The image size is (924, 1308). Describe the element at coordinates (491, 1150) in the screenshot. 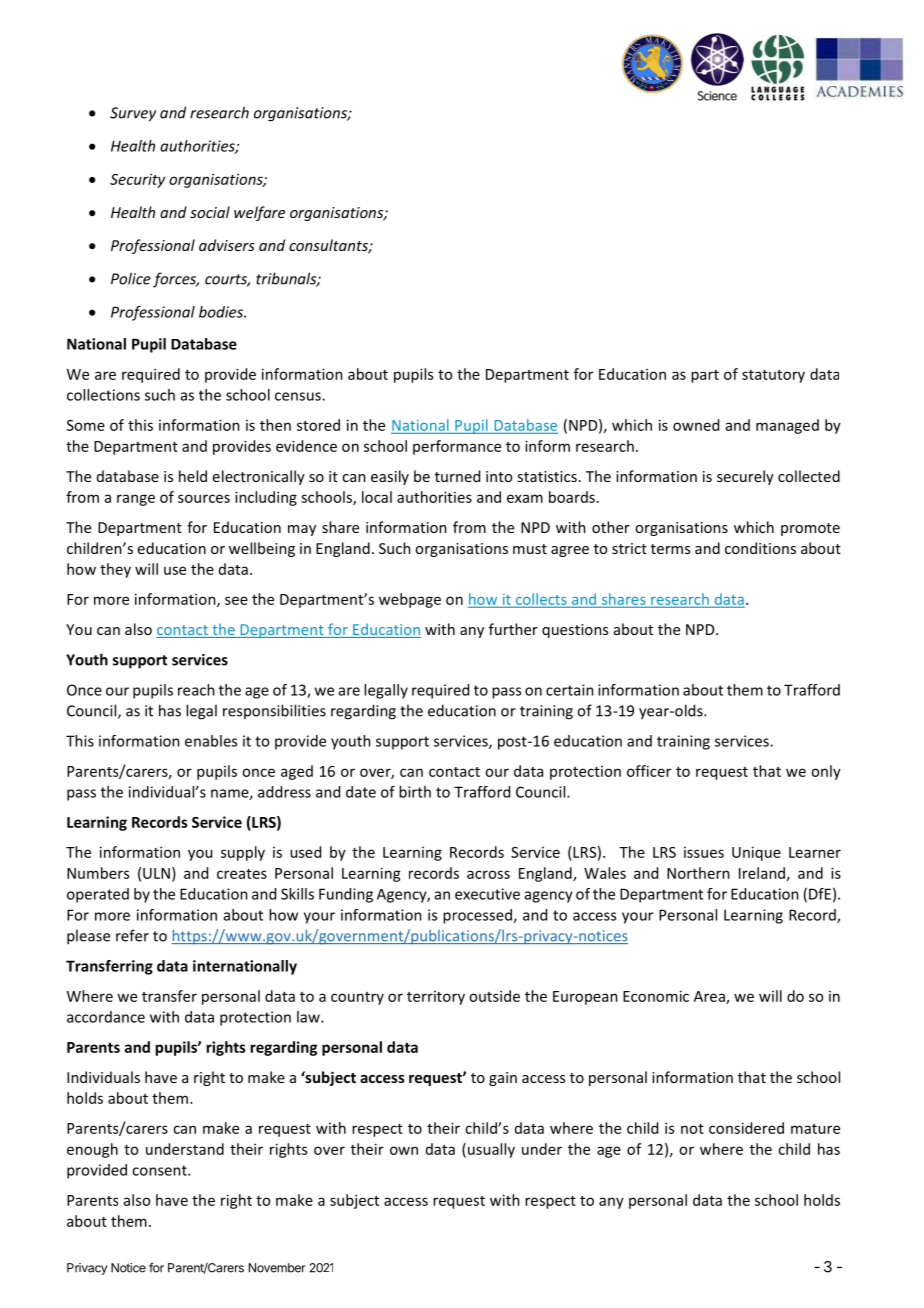

I see `usually` at that location.
